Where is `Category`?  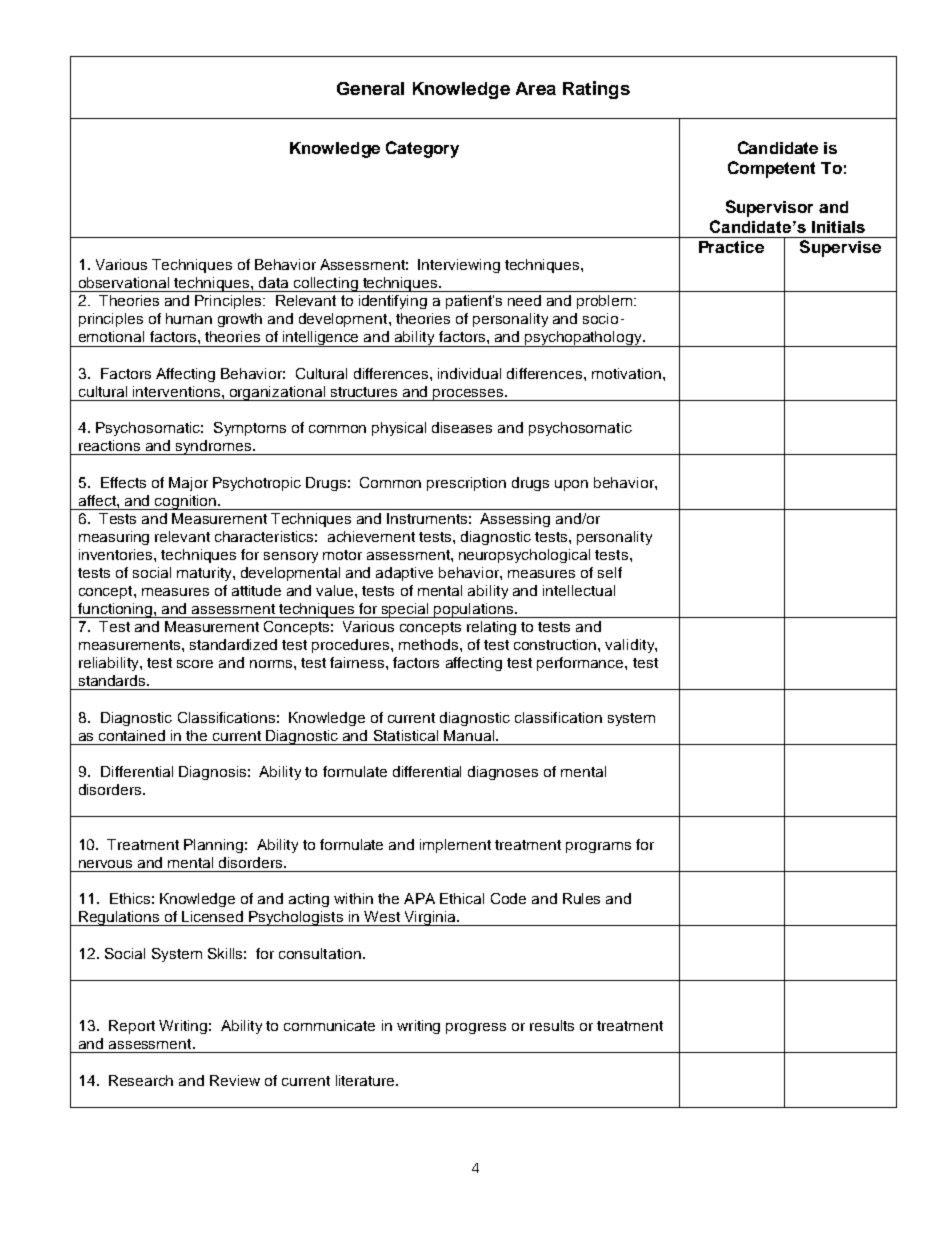
Category is located at coordinates (422, 149).
